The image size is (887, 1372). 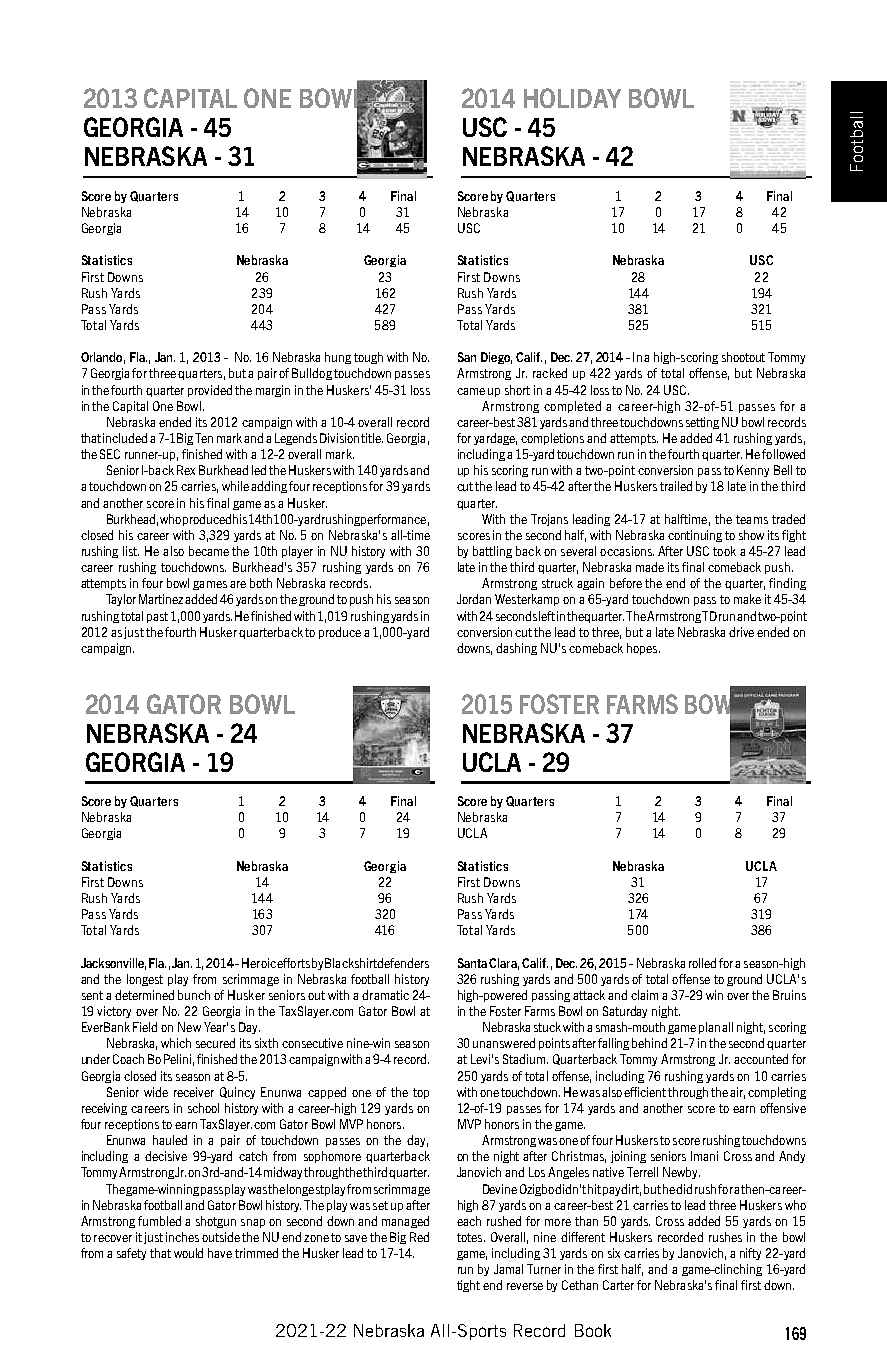 I want to click on totes, so click(x=471, y=1237).
